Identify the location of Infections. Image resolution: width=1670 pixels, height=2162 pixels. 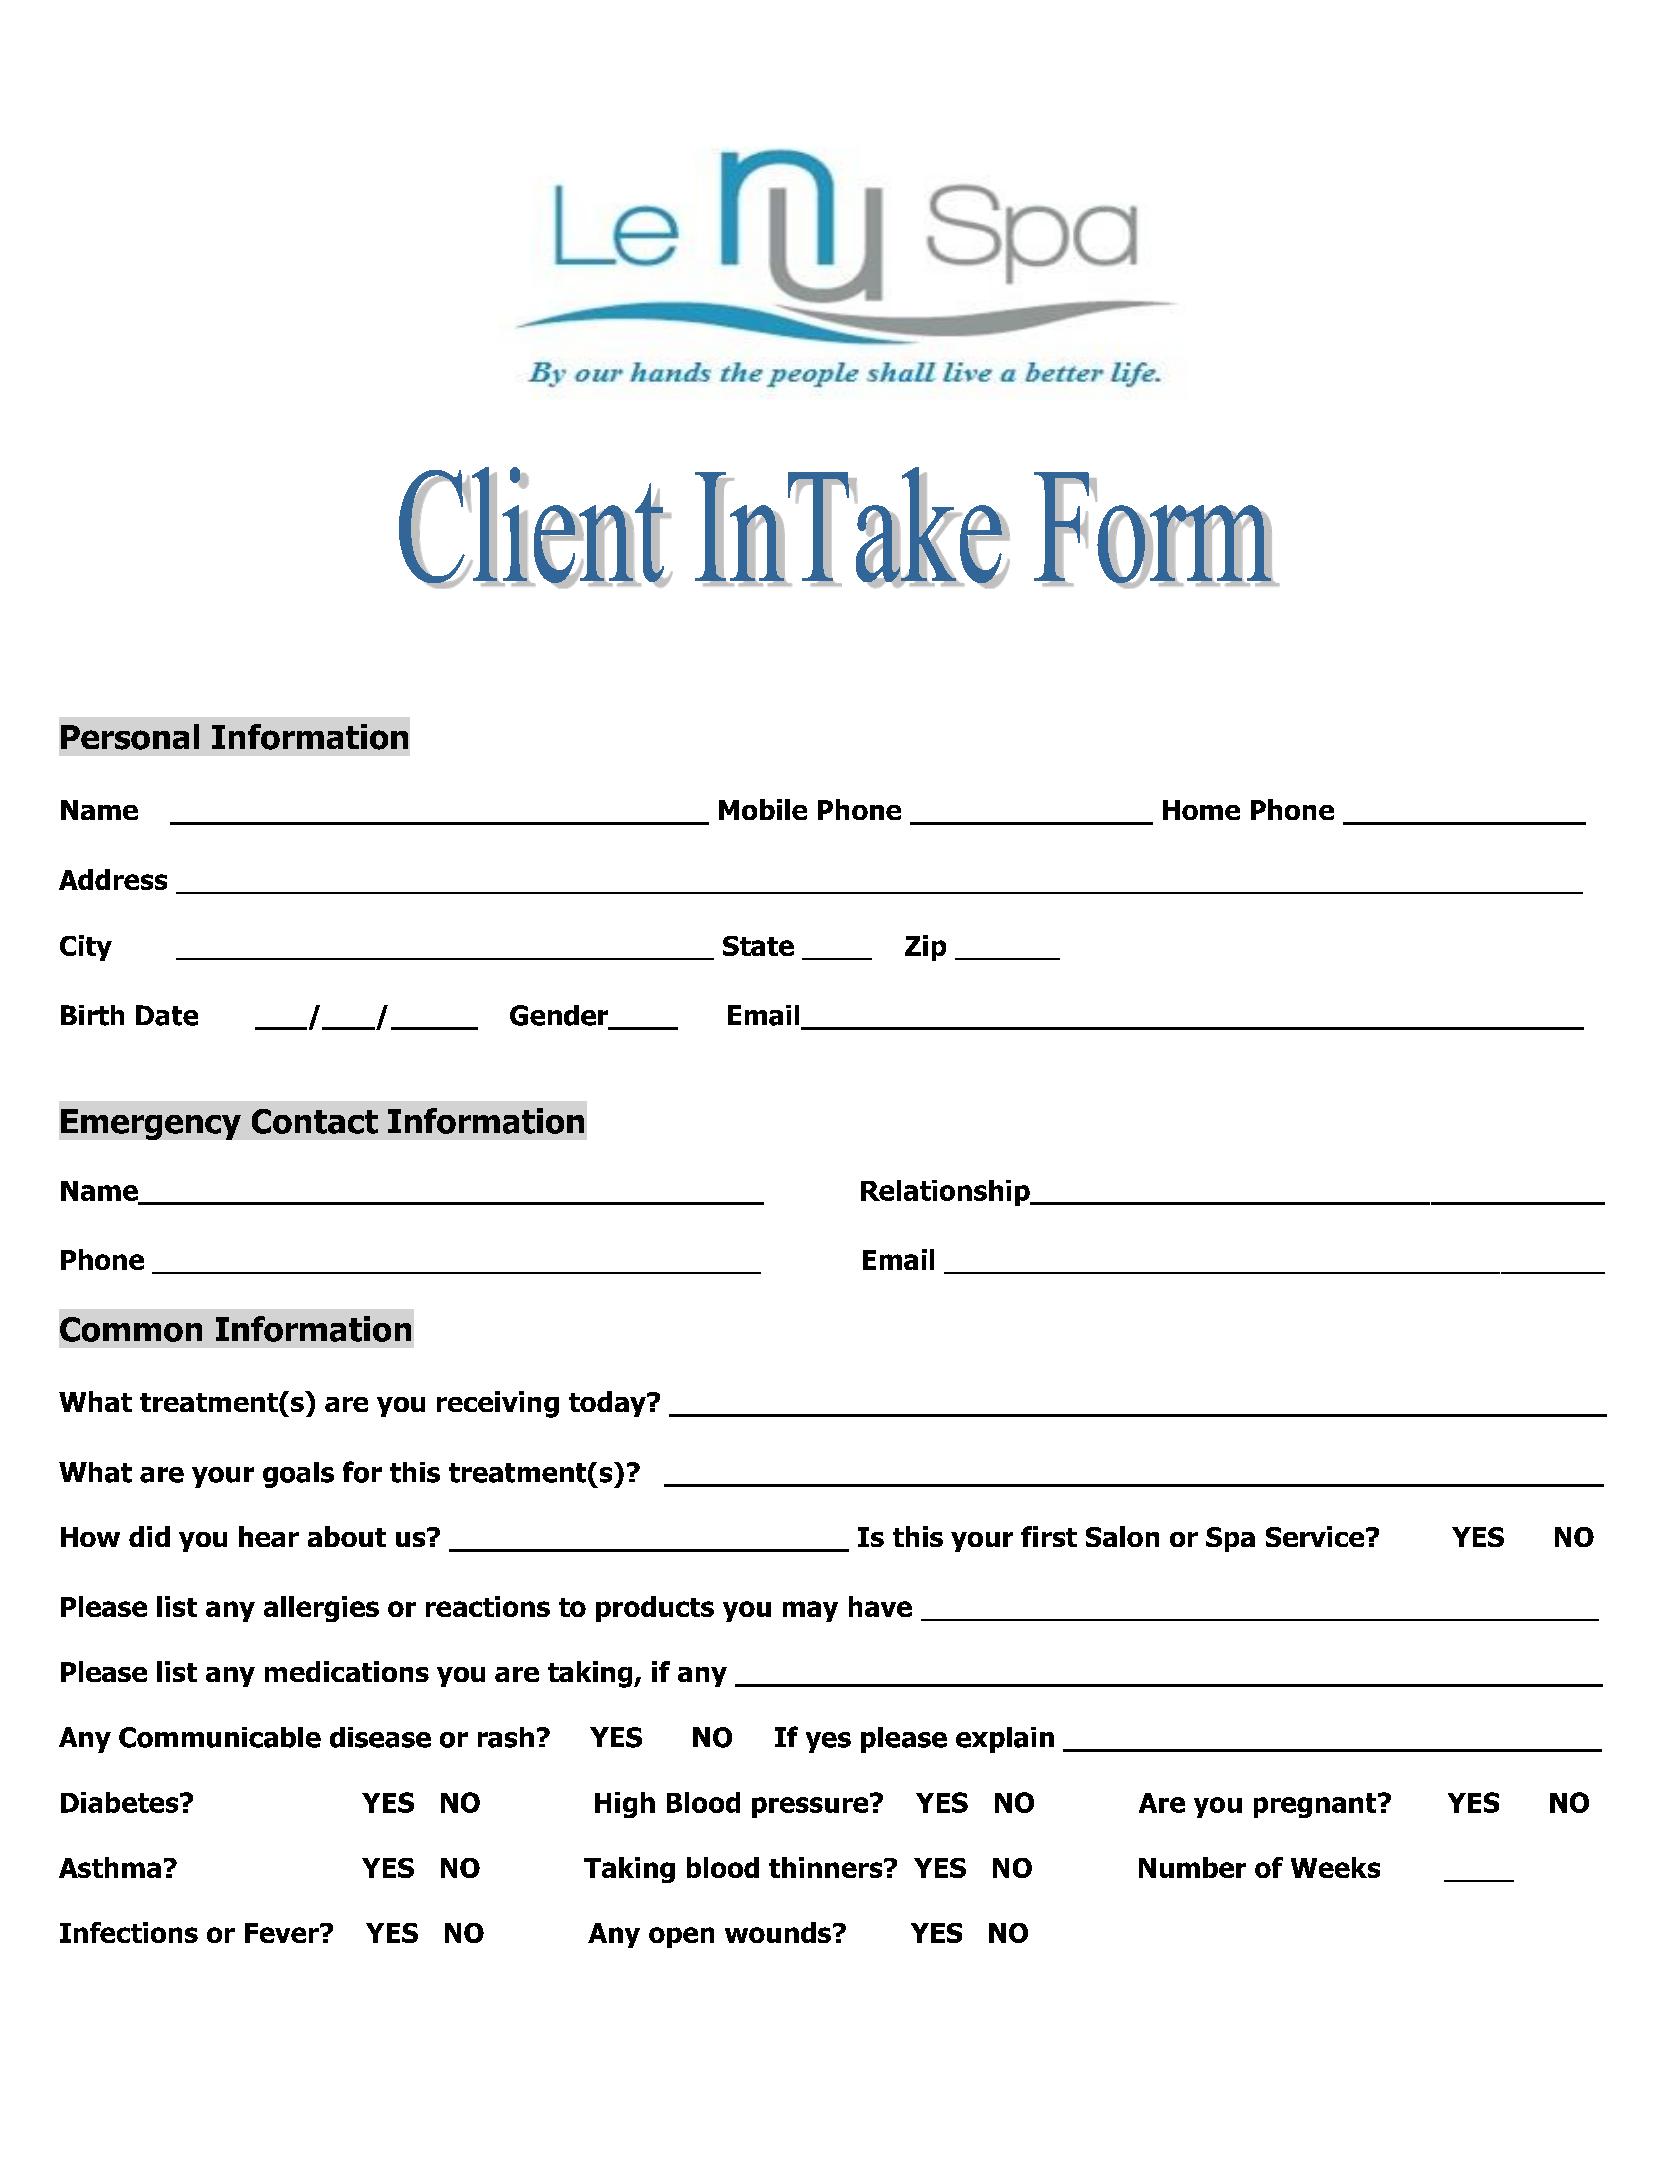
(129, 1932).
